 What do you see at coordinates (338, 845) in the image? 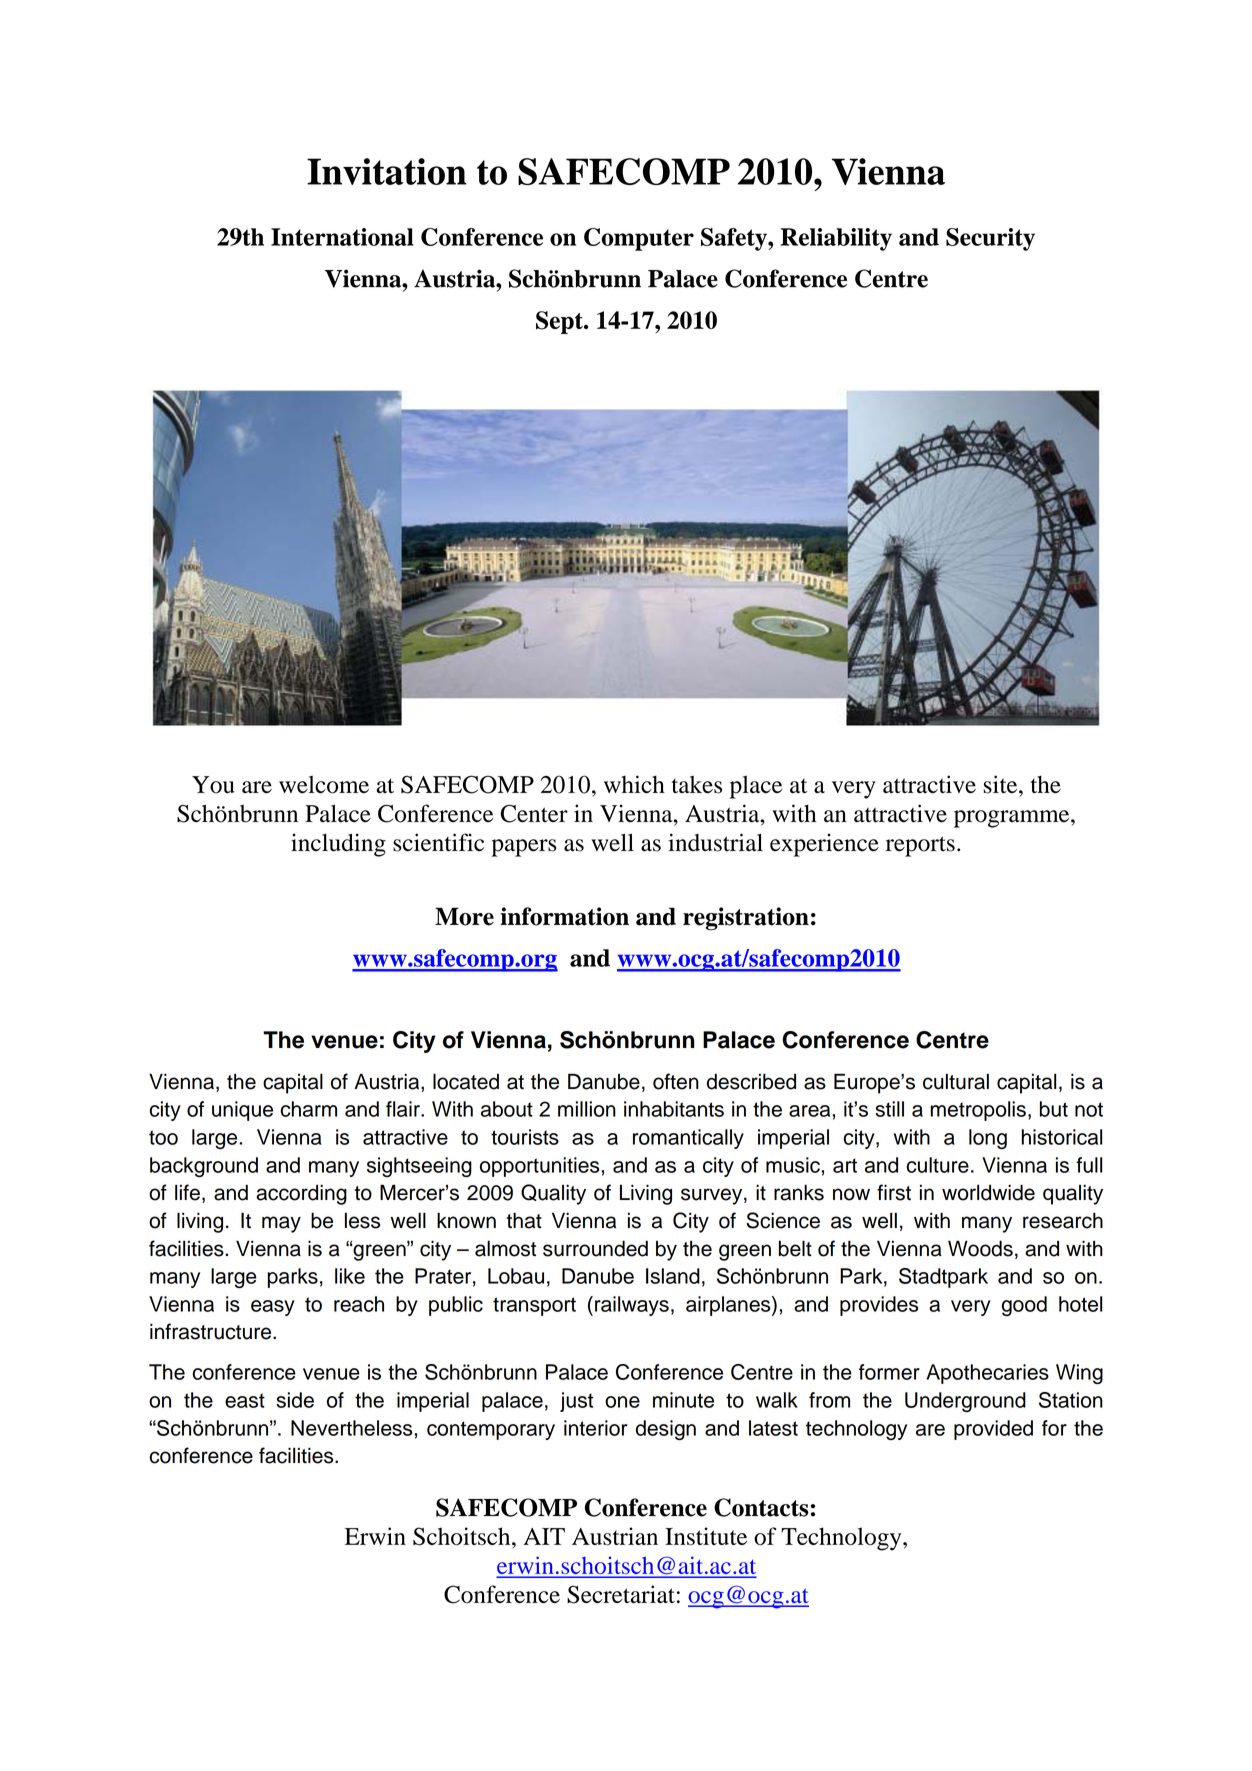
I see `including` at bounding box center [338, 845].
